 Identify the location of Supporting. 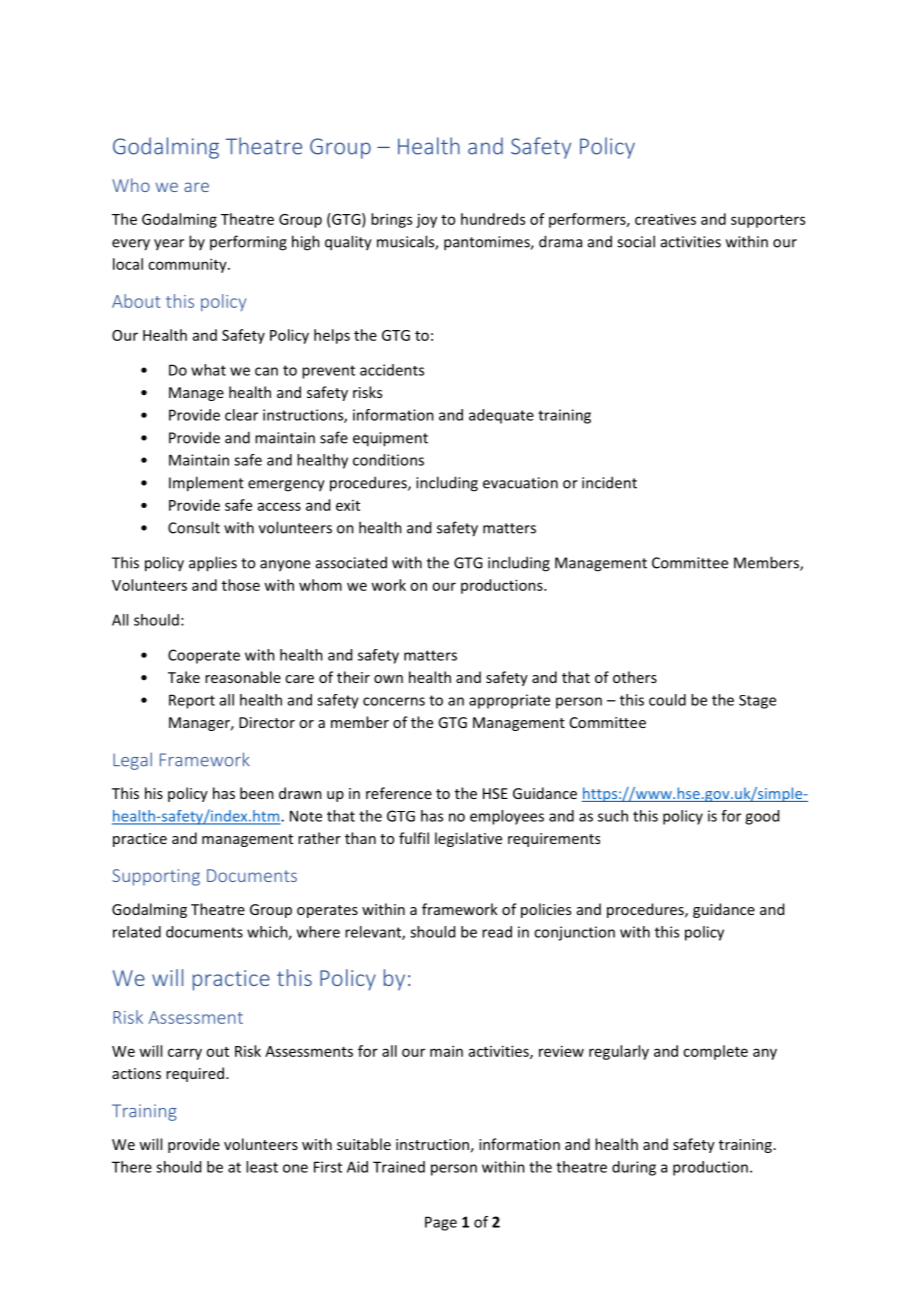
(156, 877).
